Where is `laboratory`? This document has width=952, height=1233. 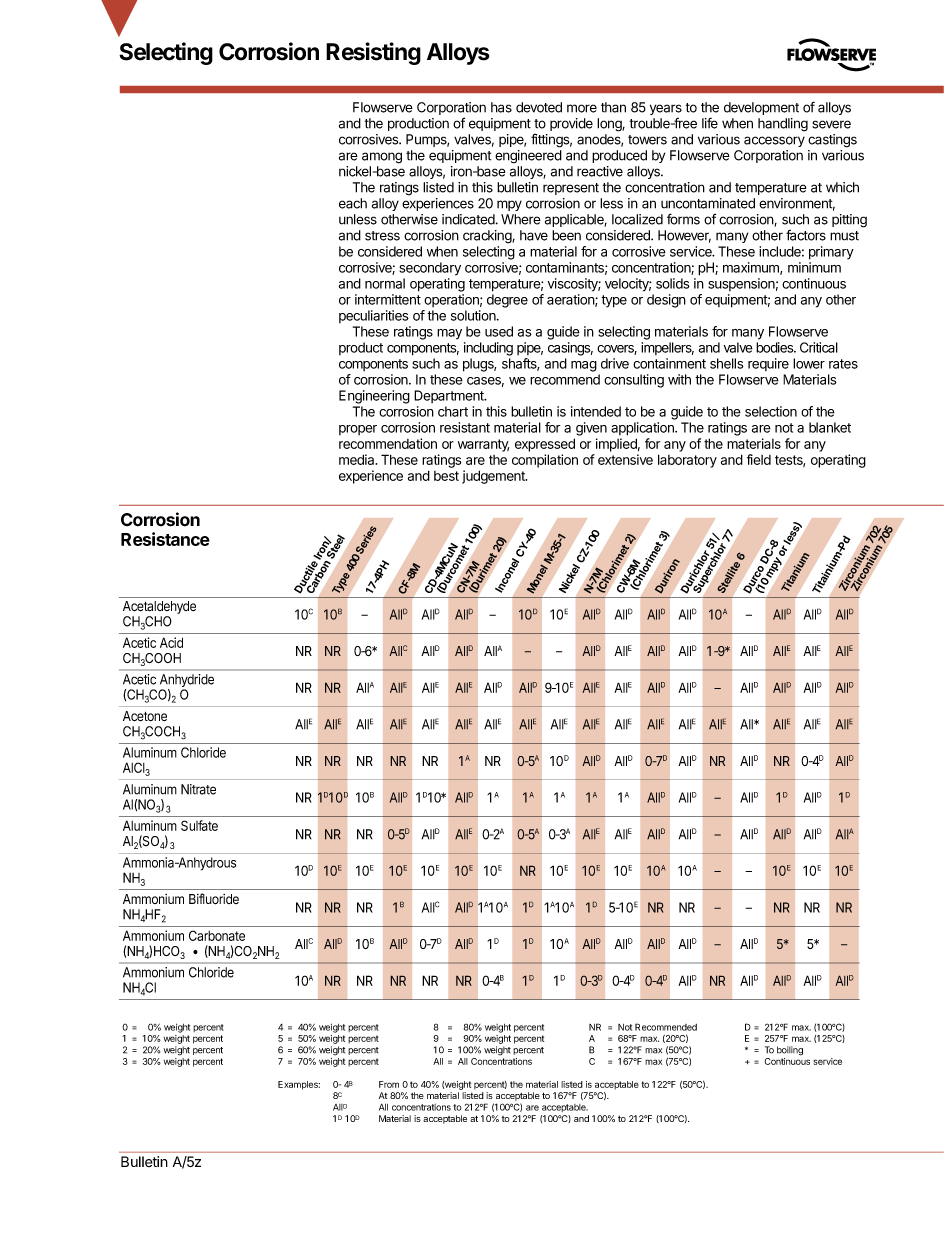 laboratory is located at coordinates (687, 461).
